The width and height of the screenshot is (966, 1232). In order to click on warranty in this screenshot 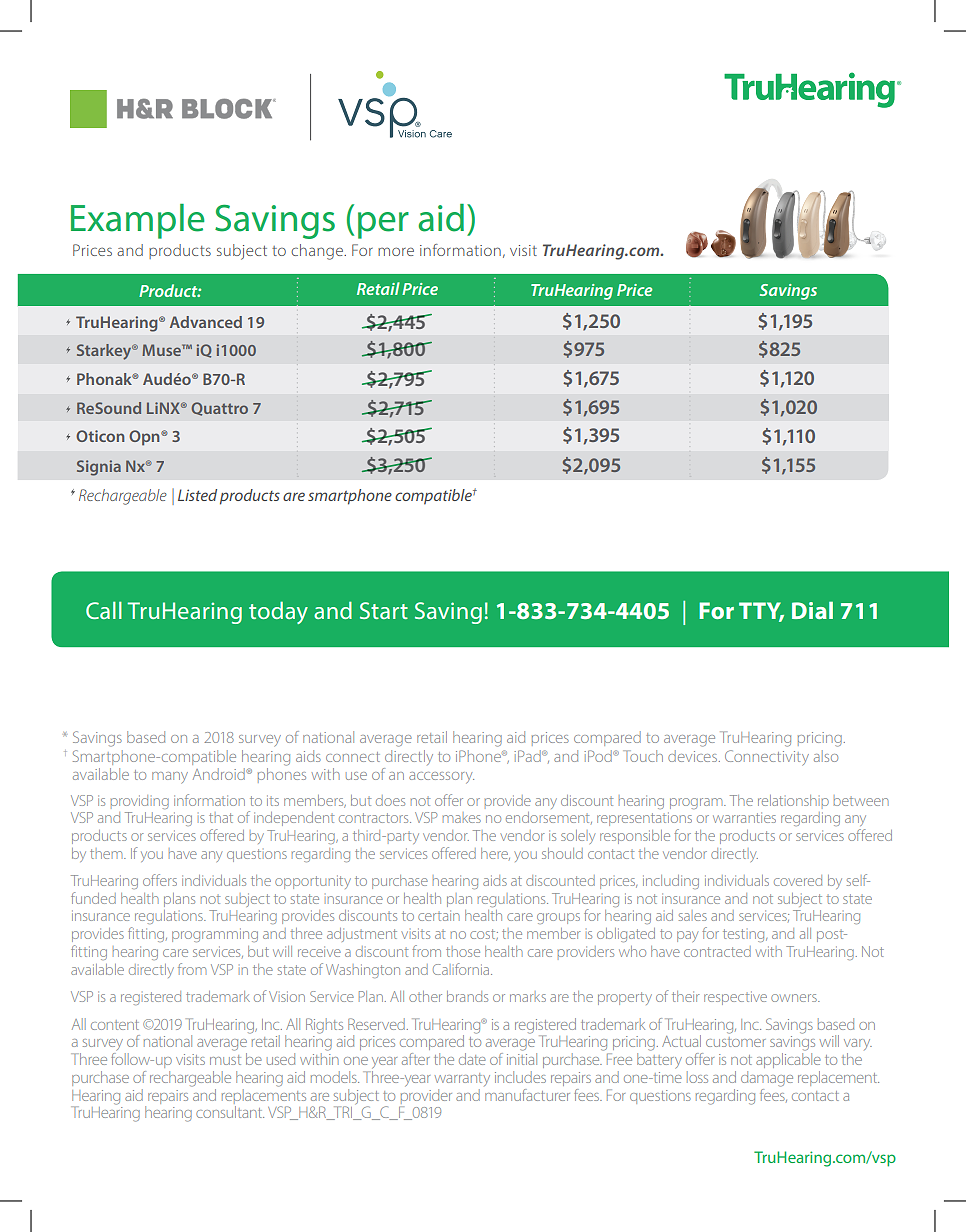, I will do `click(462, 1079)`.
